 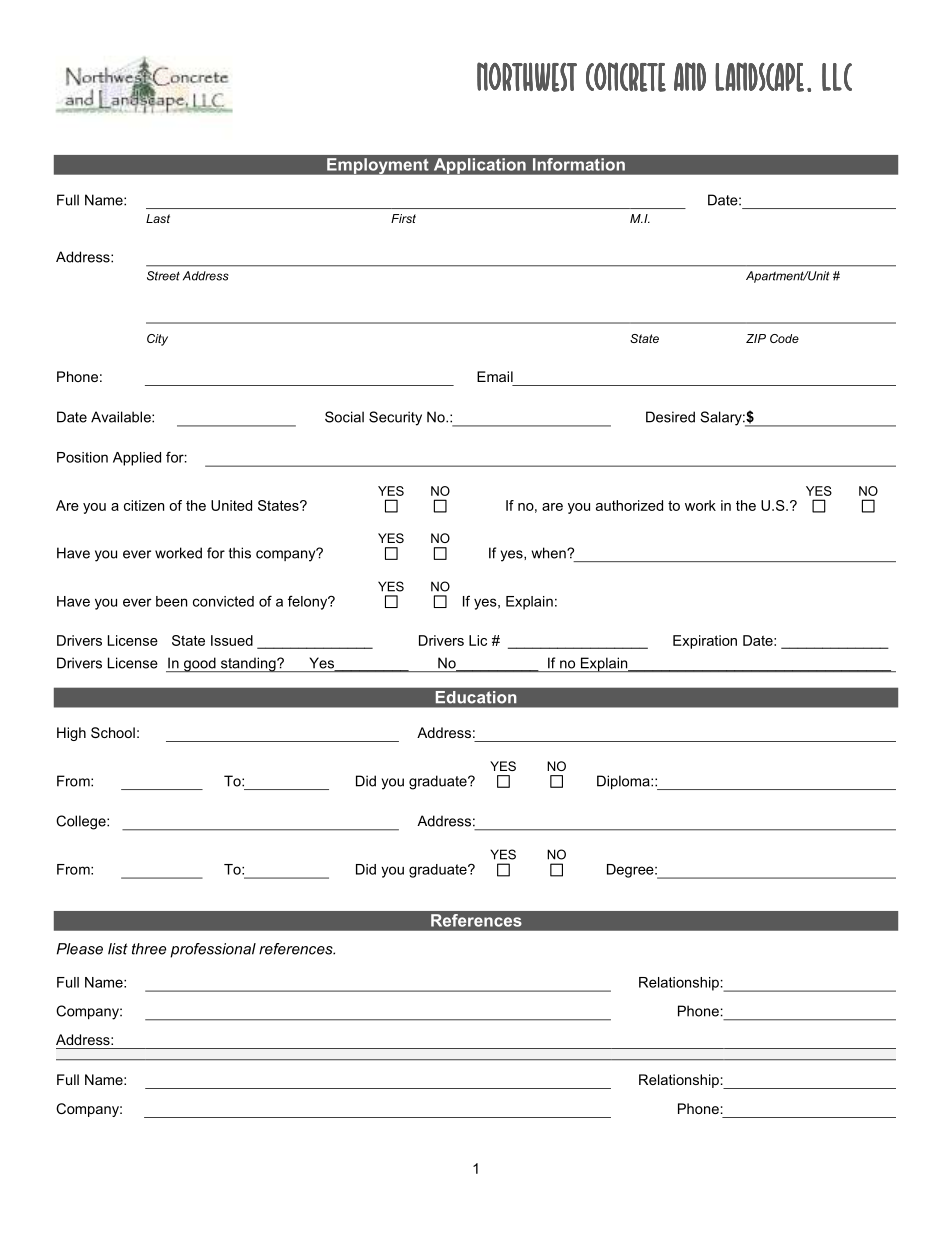 What do you see at coordinates (149, 949) in the document?
I see `three` at bounding box center [149, 949].
